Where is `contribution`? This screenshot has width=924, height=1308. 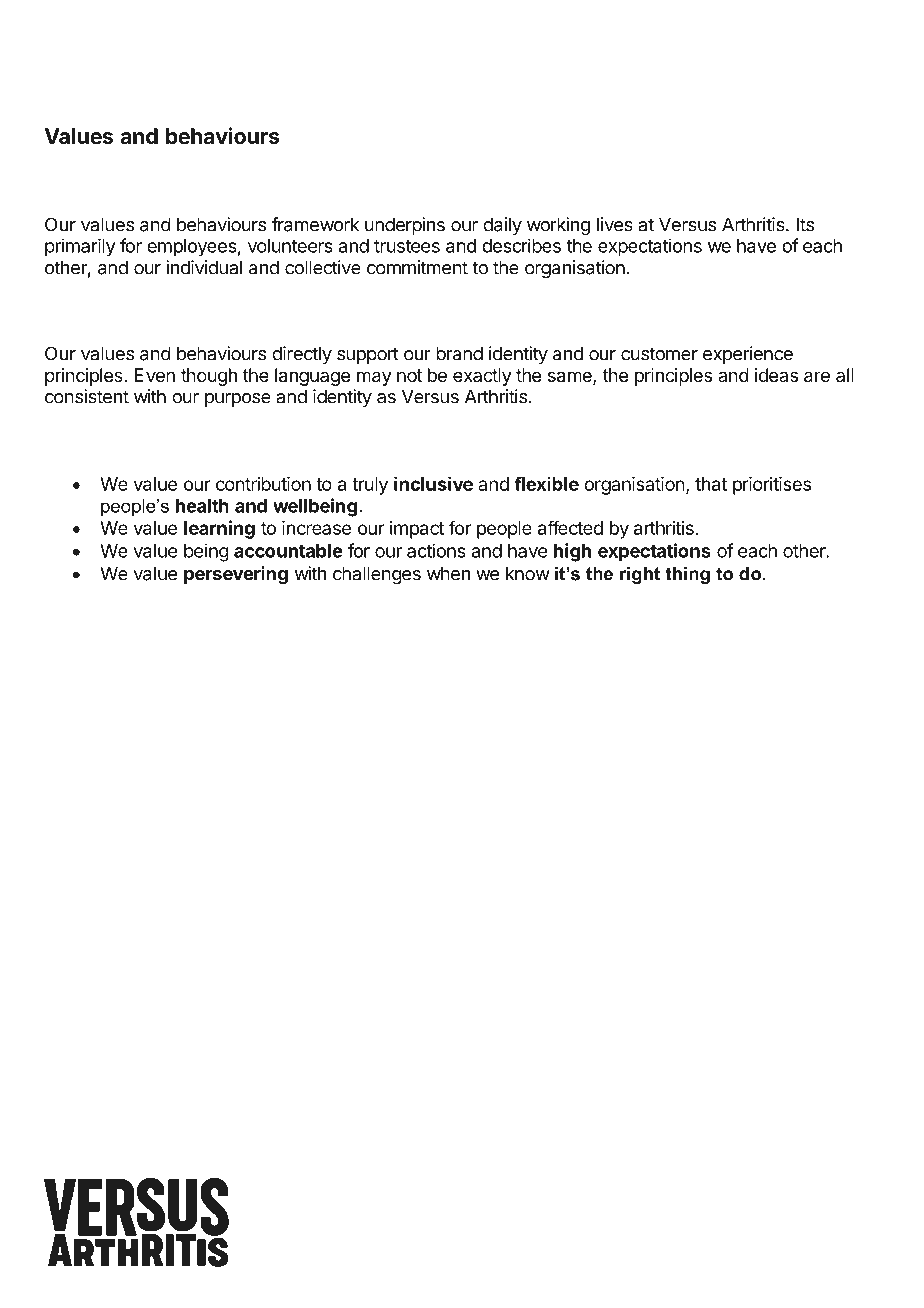
contribution is located at coordinates (263, 484).
